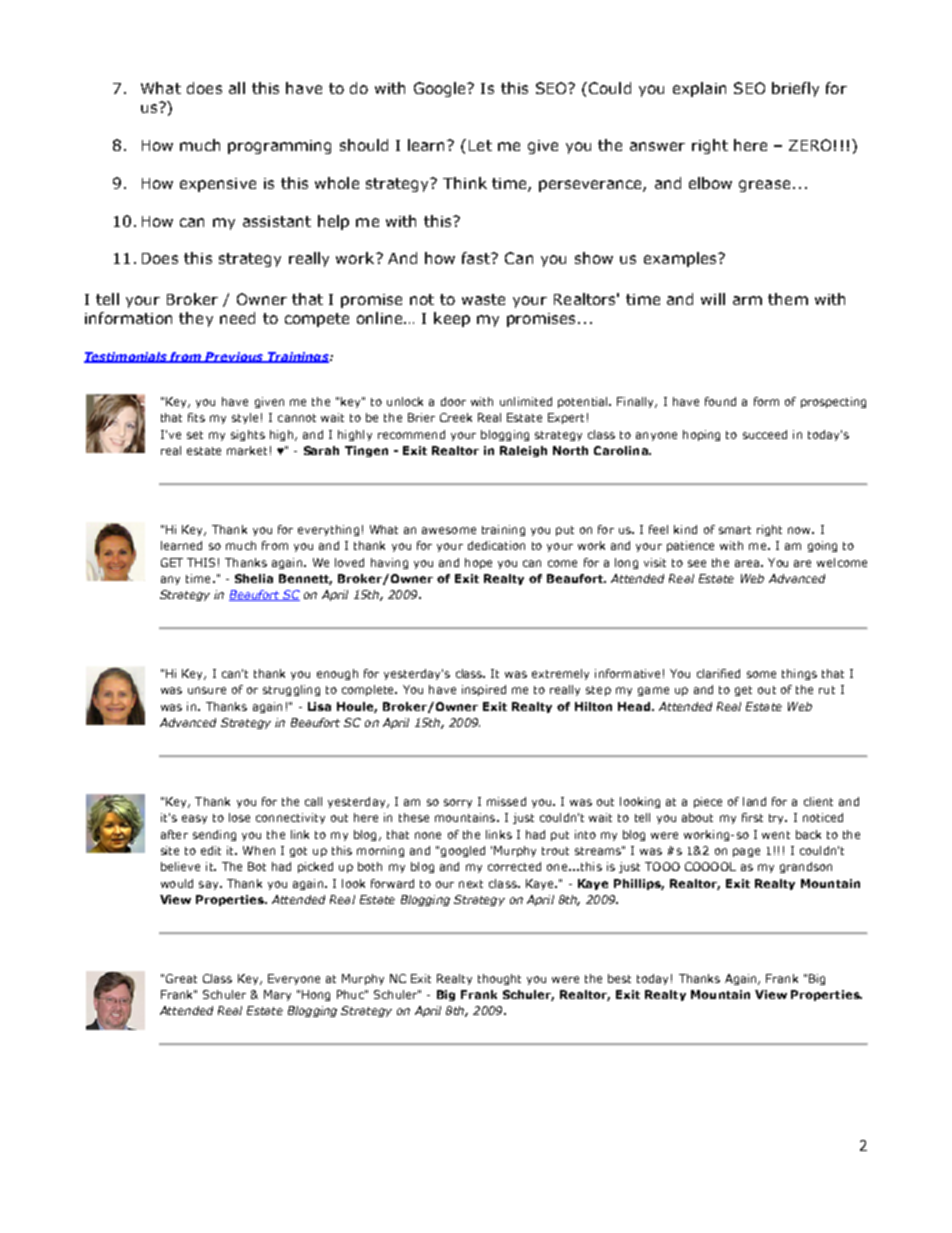  Describe the element at coordinates (277, 995) in the image. I see `Mary` at that location.
